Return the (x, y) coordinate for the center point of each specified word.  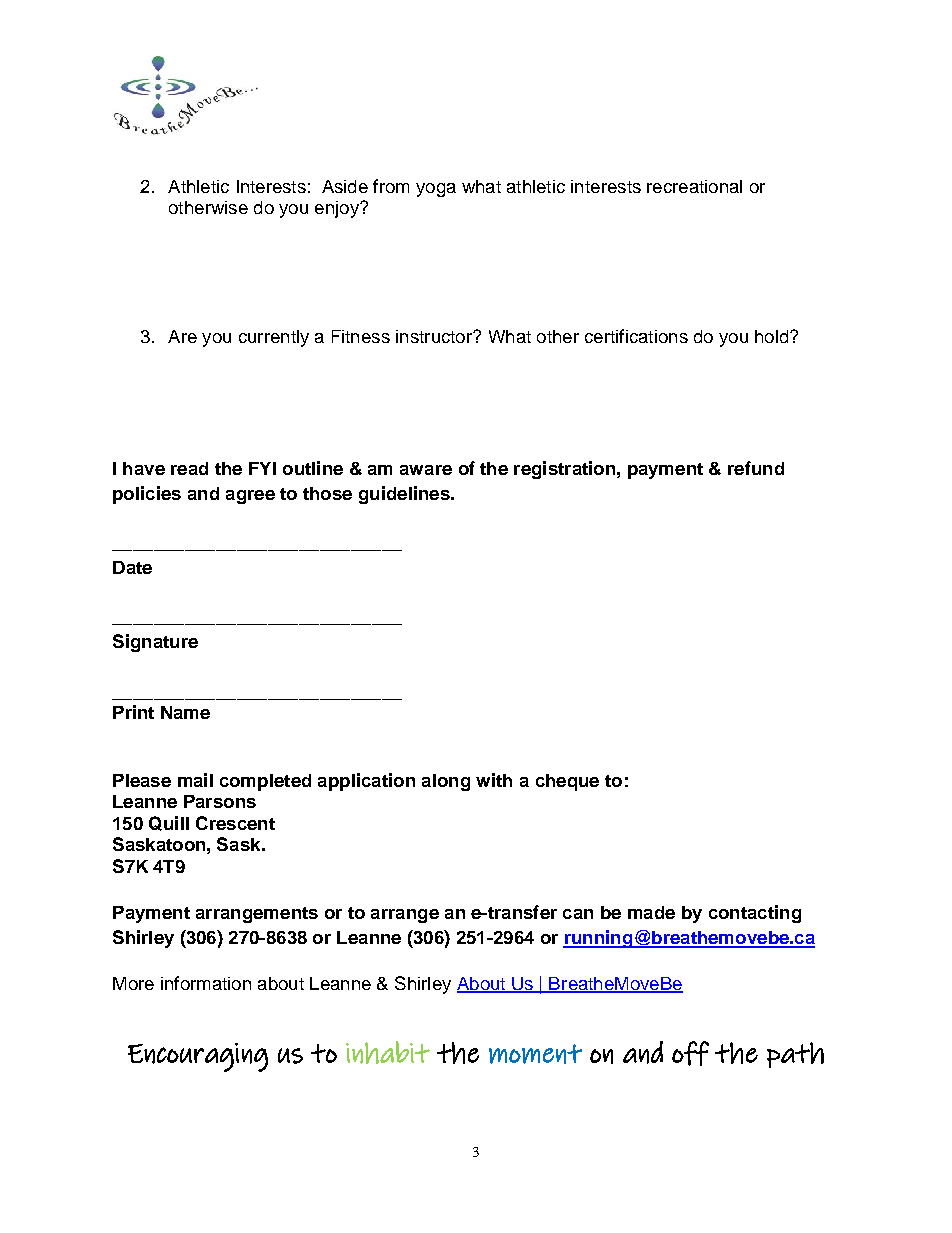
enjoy (338, 209)
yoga (436, 190)
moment (535, 1054)
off (690, 1053)
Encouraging (198, 1057)
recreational (694, 186)
